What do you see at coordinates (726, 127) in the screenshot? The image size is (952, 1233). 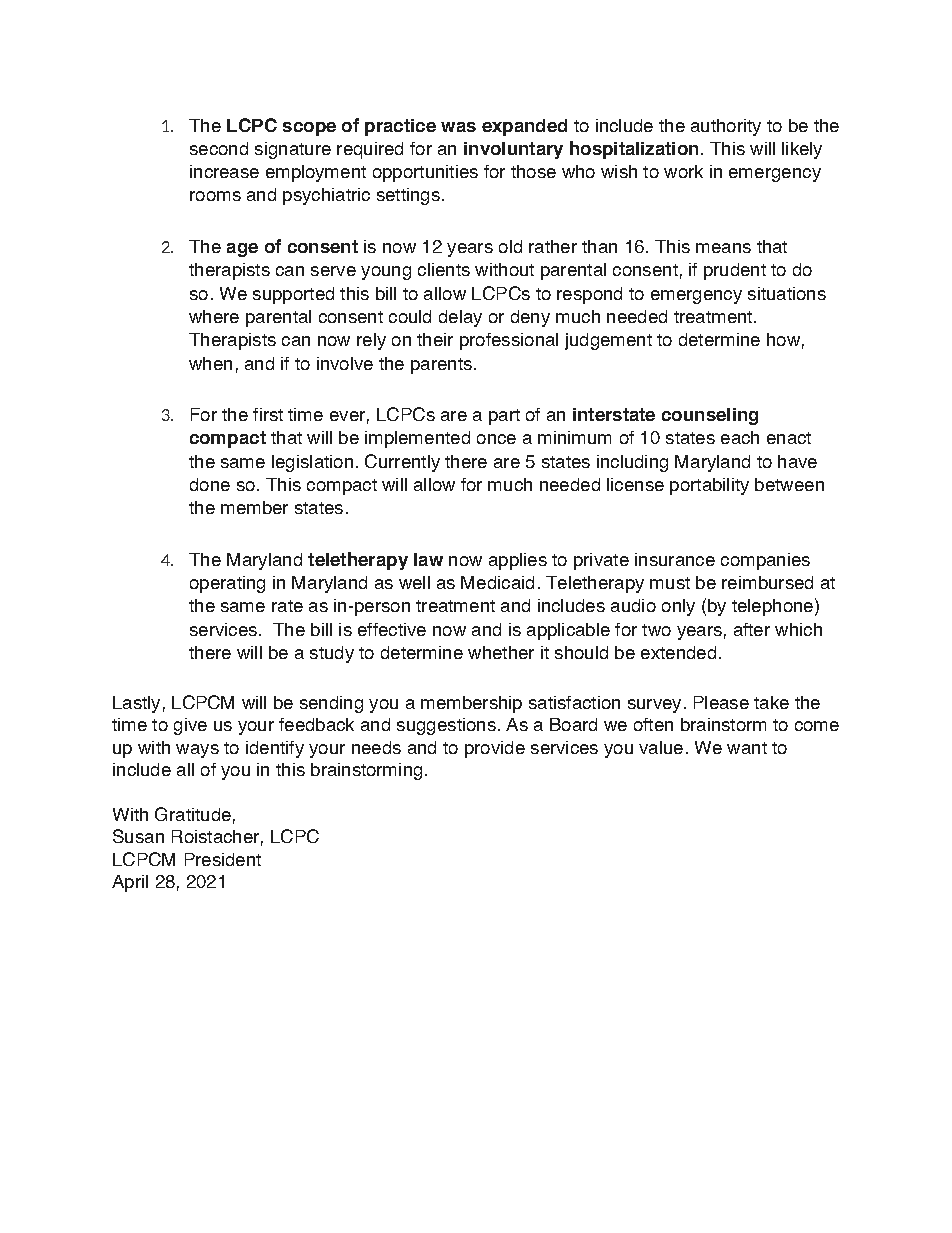 I see `authority` at bounding box center [726, 127].
